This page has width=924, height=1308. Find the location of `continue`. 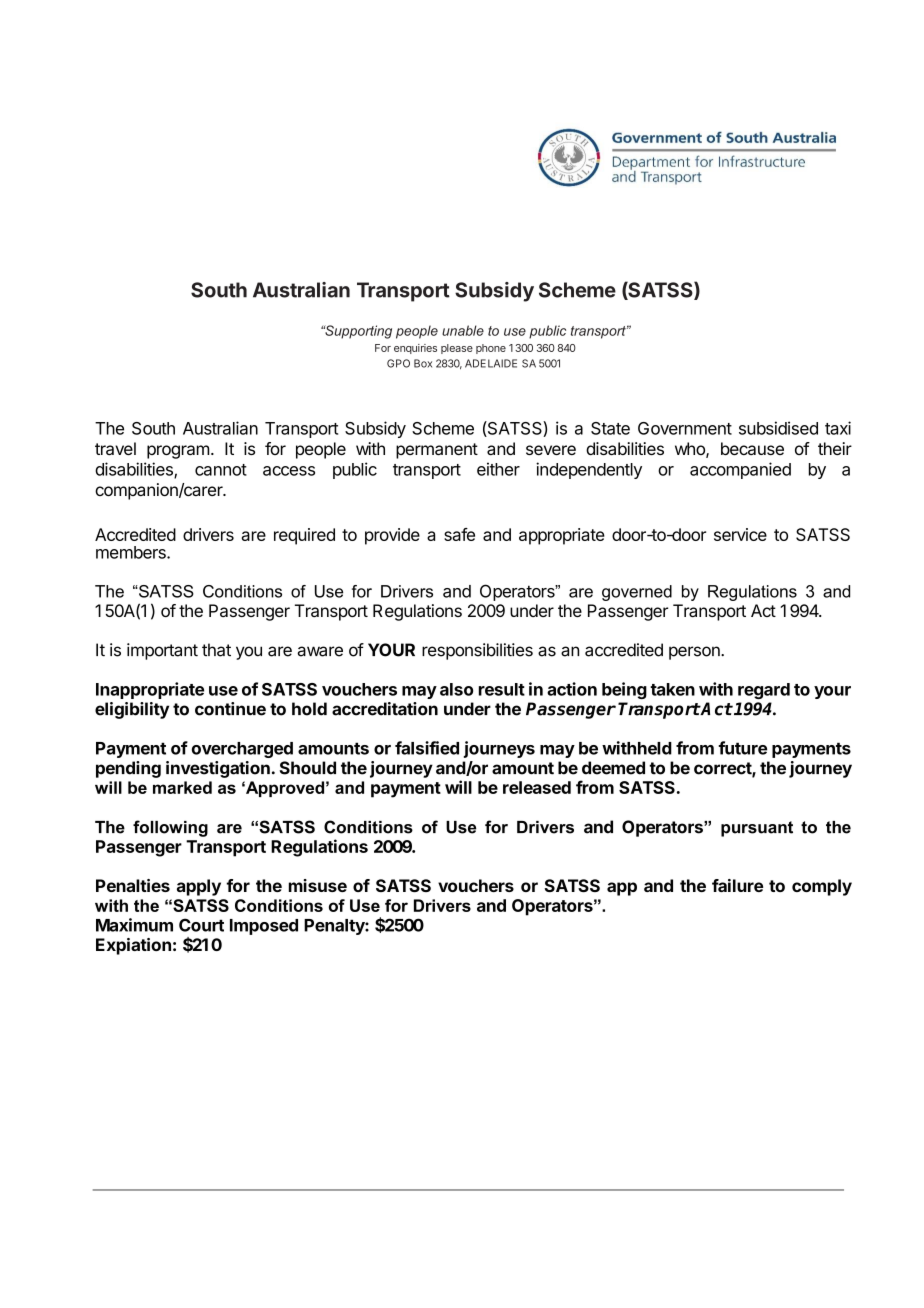

continue is located at coordinates (230, 709).
